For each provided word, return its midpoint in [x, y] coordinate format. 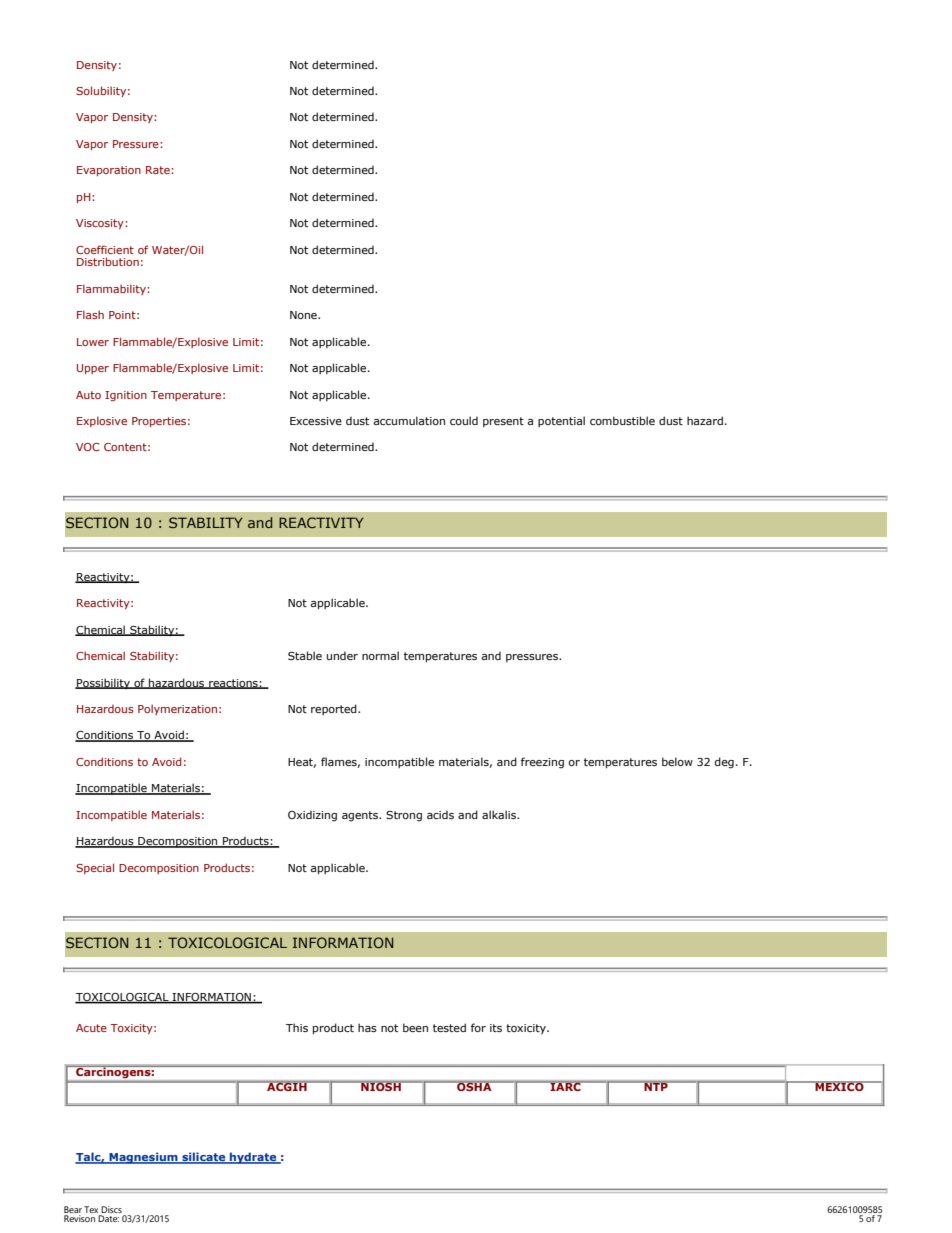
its [496, 1028]
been [415, 1027]
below [677, 761]
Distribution [108, 261]
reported [335, 709]
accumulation [409, 420]
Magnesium [143, 1158]
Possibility [103, 683]
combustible [622, 420]
